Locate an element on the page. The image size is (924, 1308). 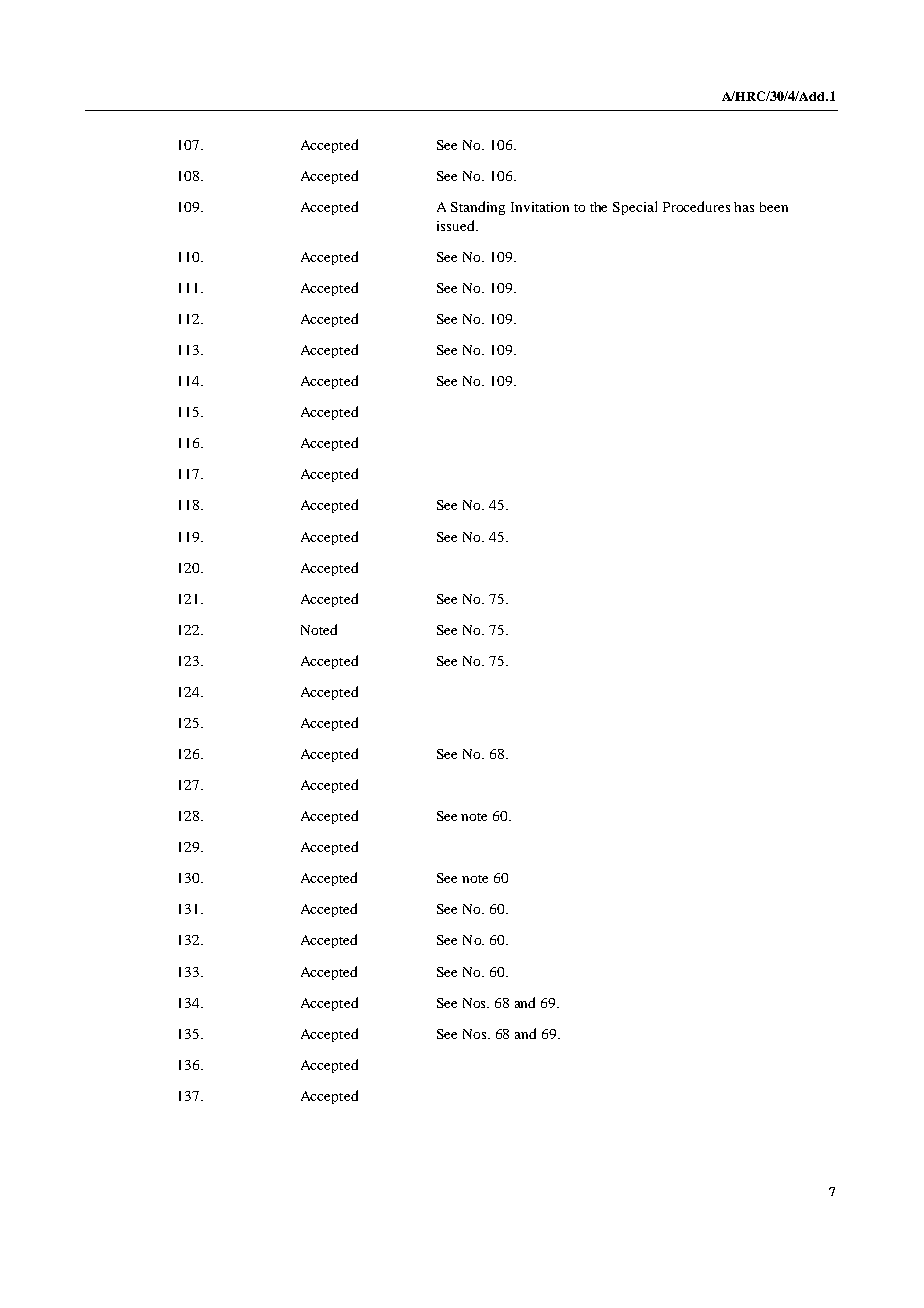
Invitation is located at coordinates (540, 207).
